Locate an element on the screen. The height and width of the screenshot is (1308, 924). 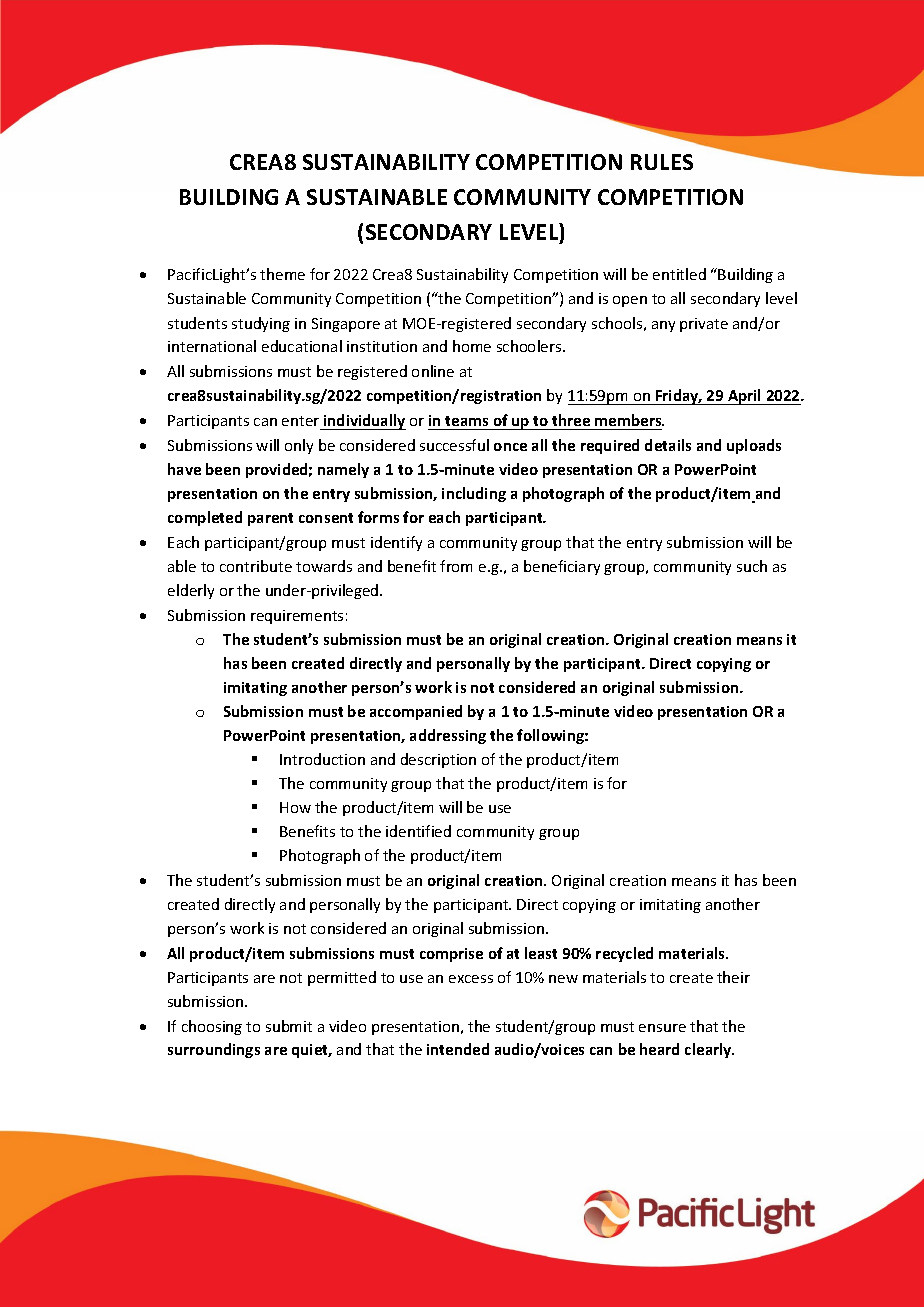
intended is located at coordinates (458, 1049).
